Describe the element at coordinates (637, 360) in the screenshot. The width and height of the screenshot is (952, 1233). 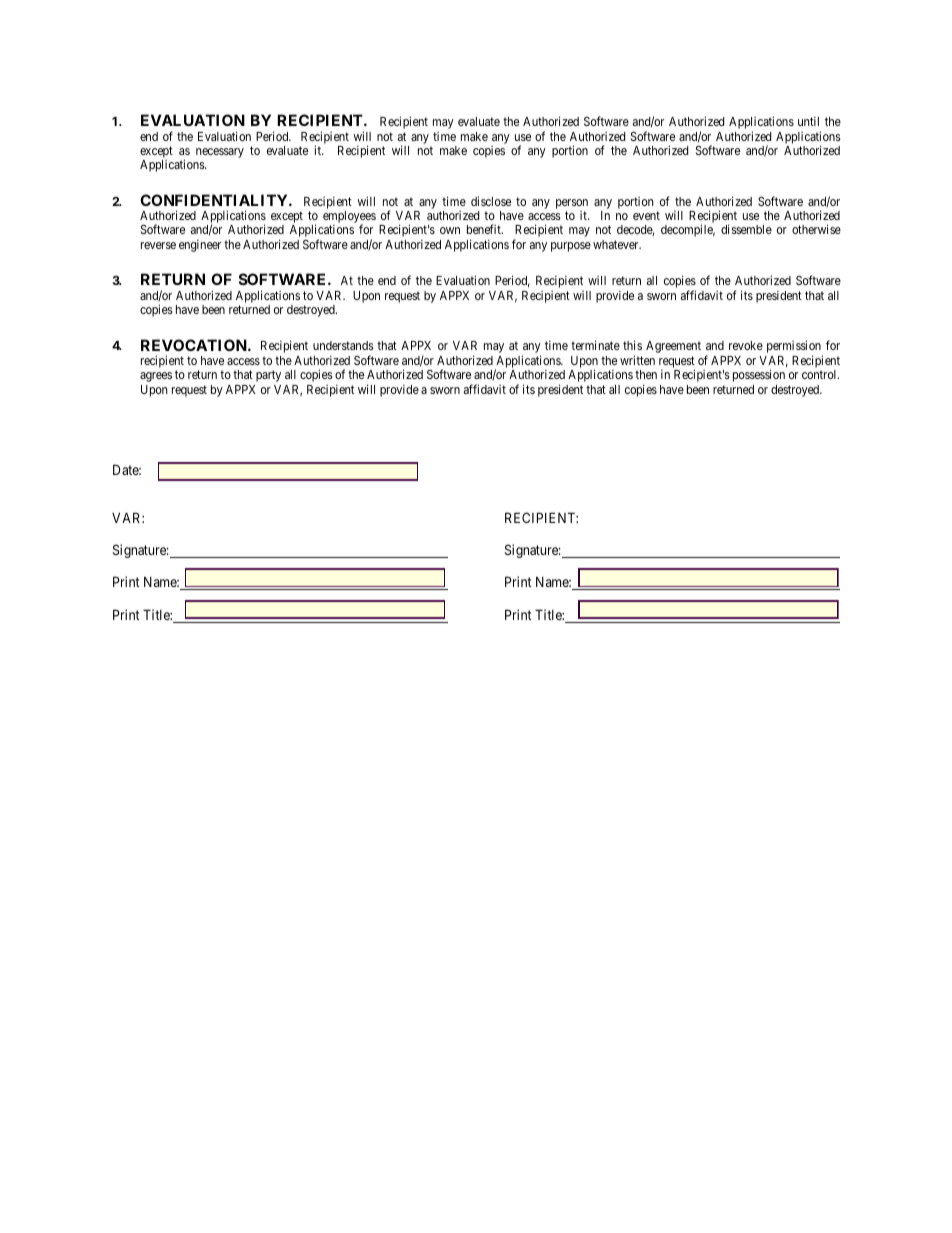
I see `written` at that location.
